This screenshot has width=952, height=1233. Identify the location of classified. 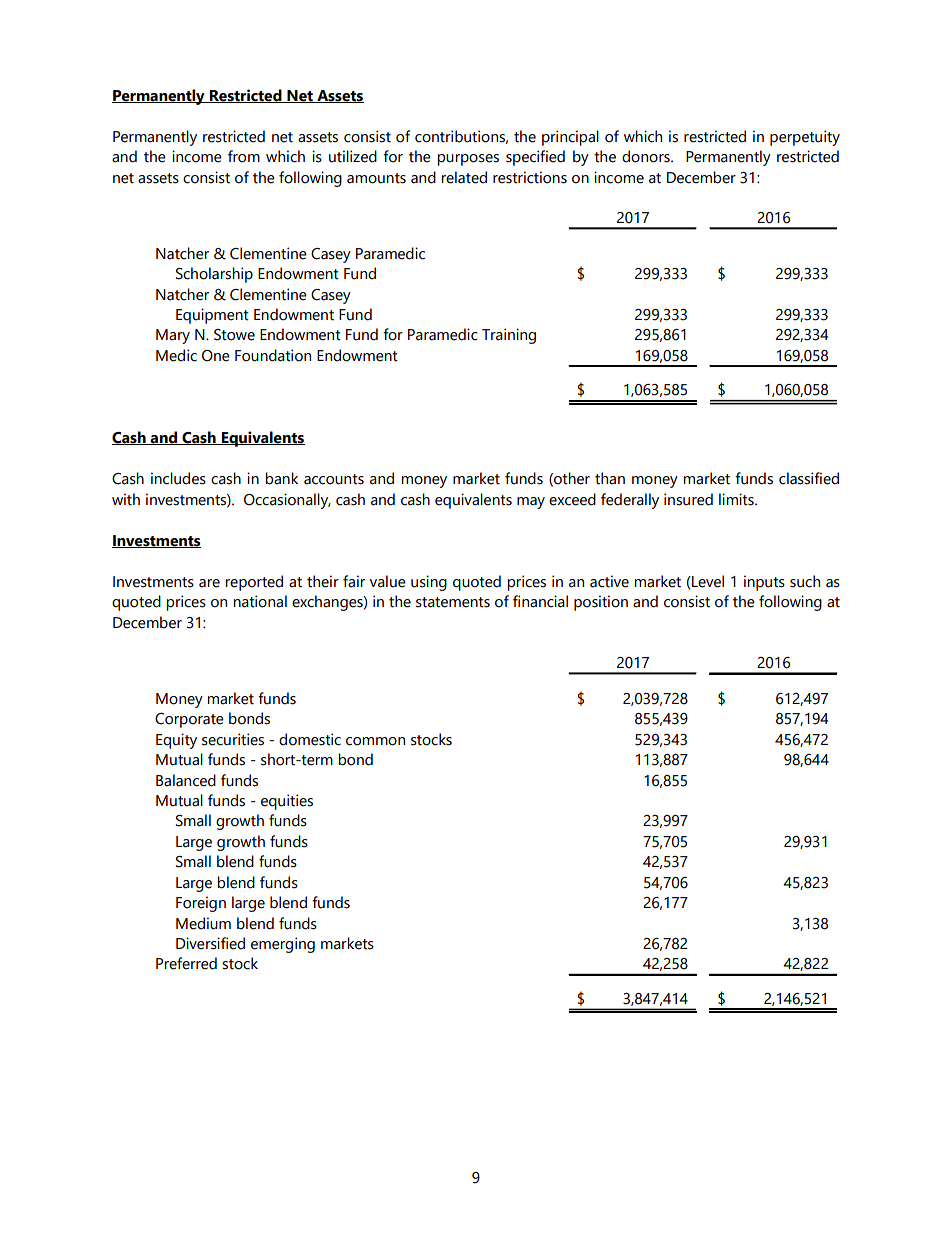
(809, 478).
